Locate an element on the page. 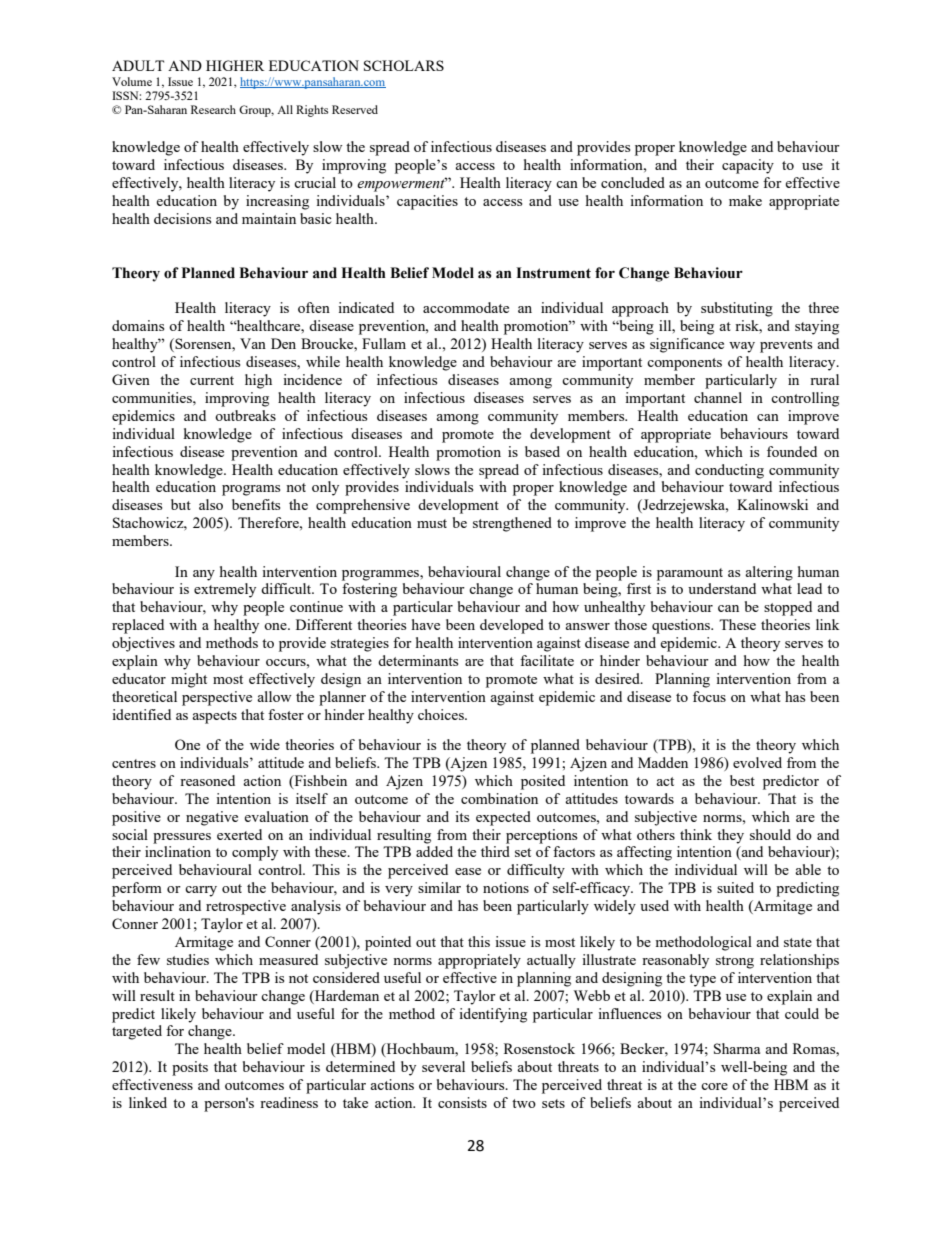  Sharma is located at coordinates (737, 1048).
